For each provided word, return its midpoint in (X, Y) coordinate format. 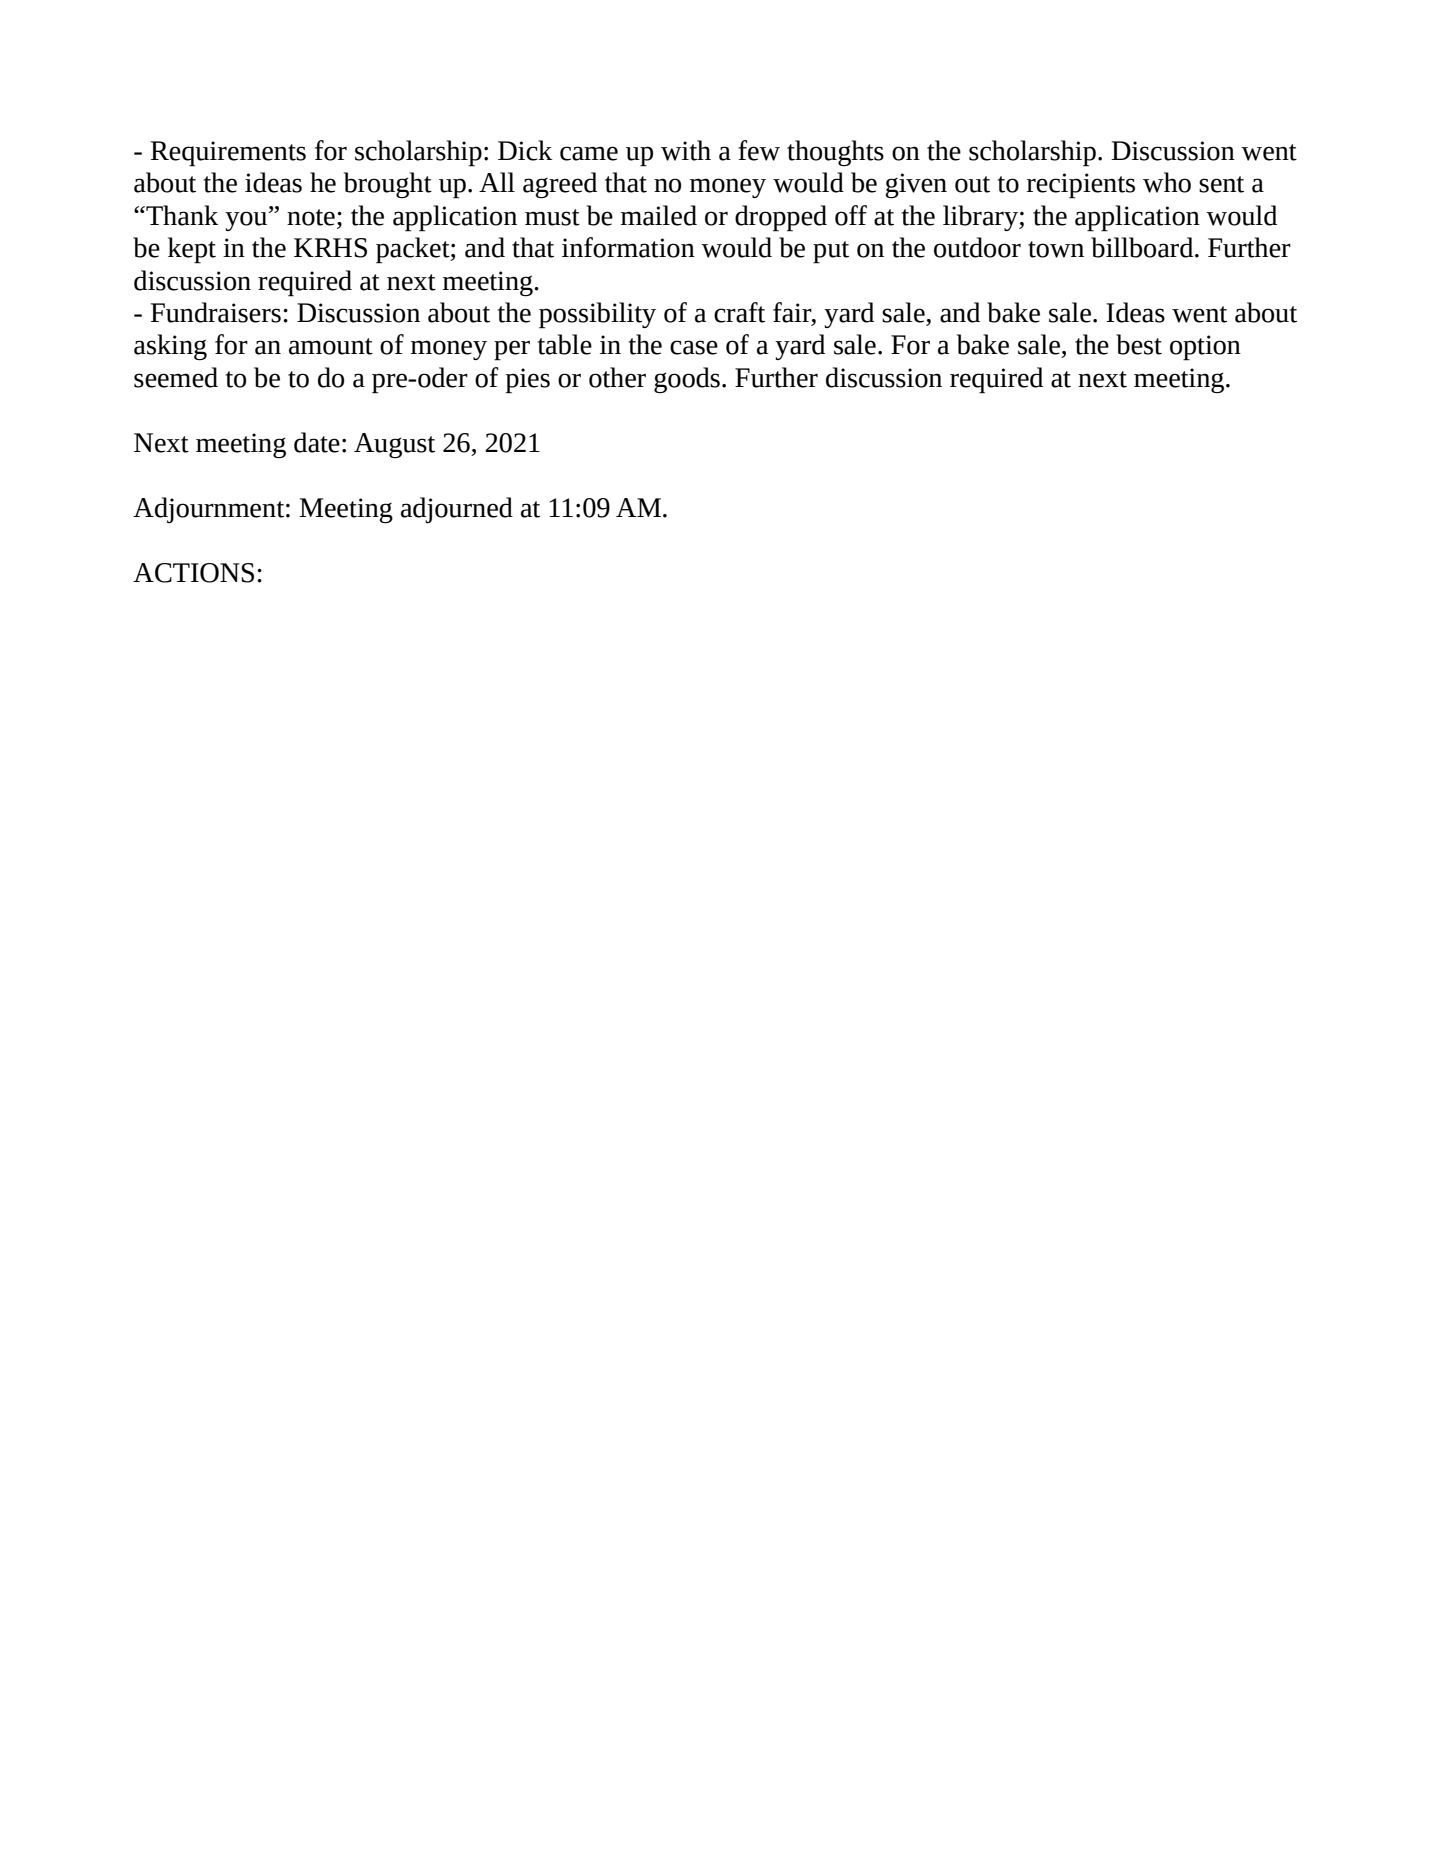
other (617, 377)
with (686, 150)
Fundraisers (216, 312)
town (1056, 249)
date (317, 442)
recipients (1081, 186)
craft (739, 312)
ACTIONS (193, 573)
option (1205, 348)
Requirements (228, 154)
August (394, 445)
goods (687, 380)
